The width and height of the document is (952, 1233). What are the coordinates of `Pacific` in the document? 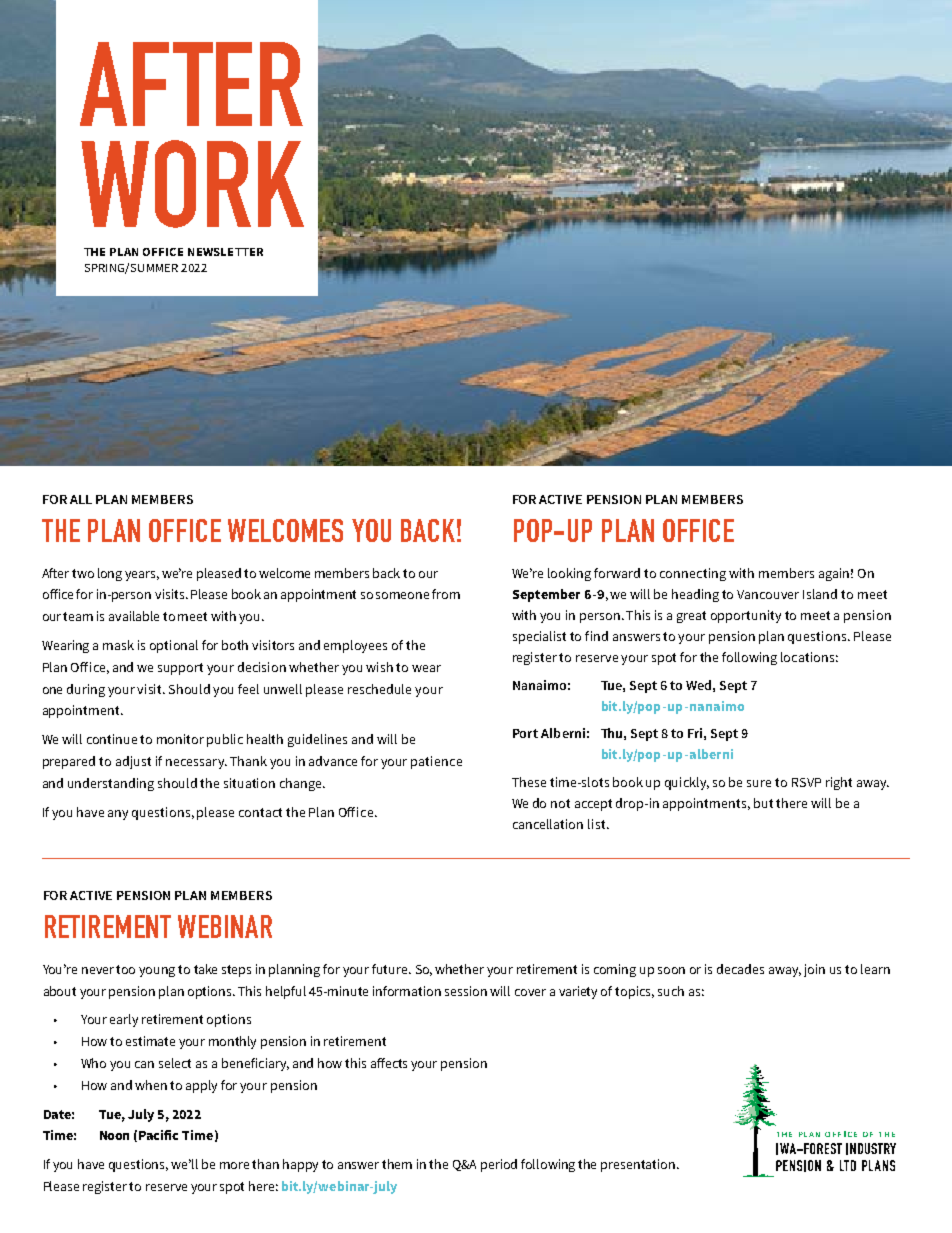 It's located at (158, 1135).
